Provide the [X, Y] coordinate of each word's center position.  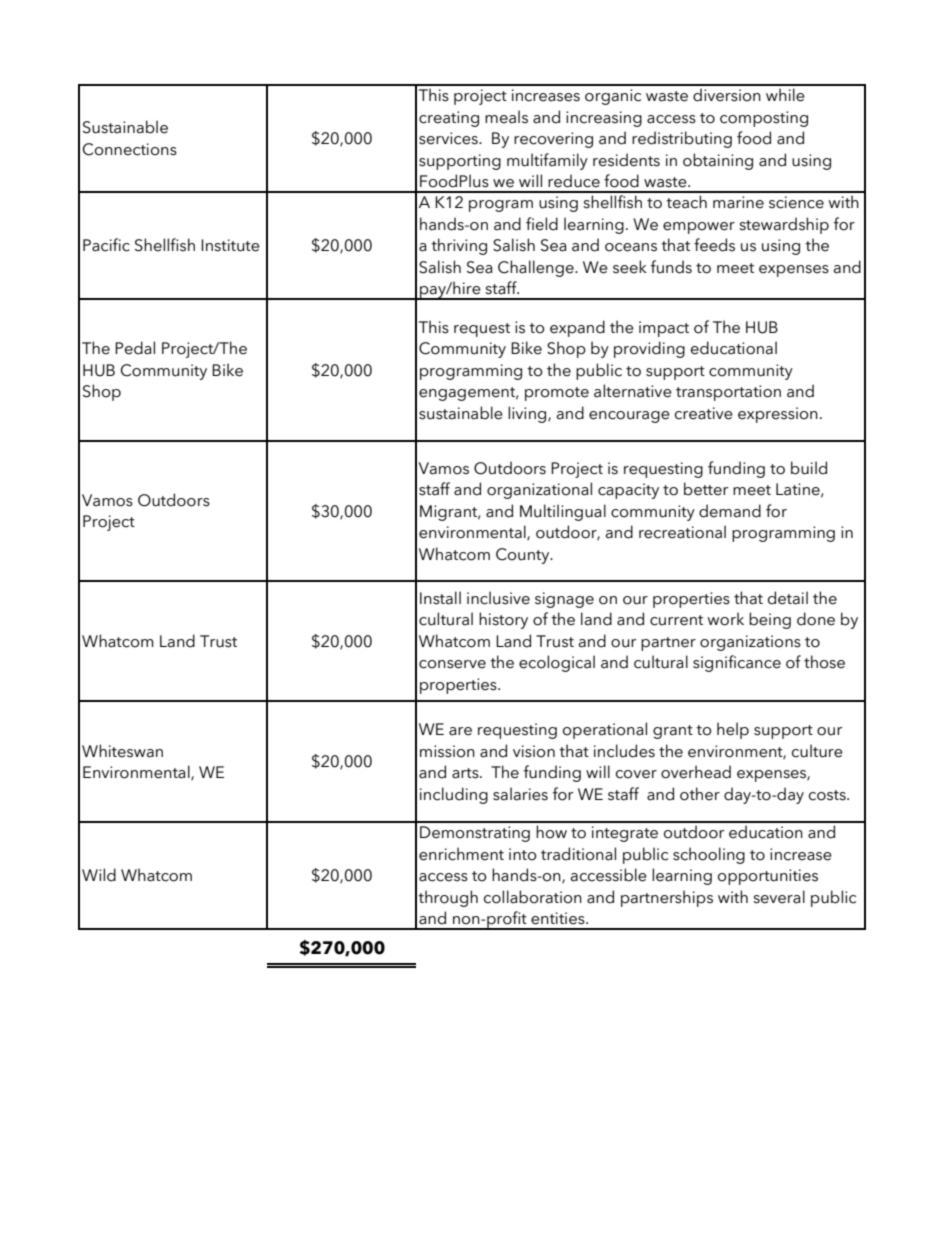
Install [440, 598]
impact [664, 329]
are [460, 731]
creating [449, 119]
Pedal [135, 348]
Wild [99, 875]
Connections [130, 149]
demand [730, 511]
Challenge [537, 268]
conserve [452, 664]
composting [764, 119]
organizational [539, 490]
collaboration [533, 897]
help [733, 730]
